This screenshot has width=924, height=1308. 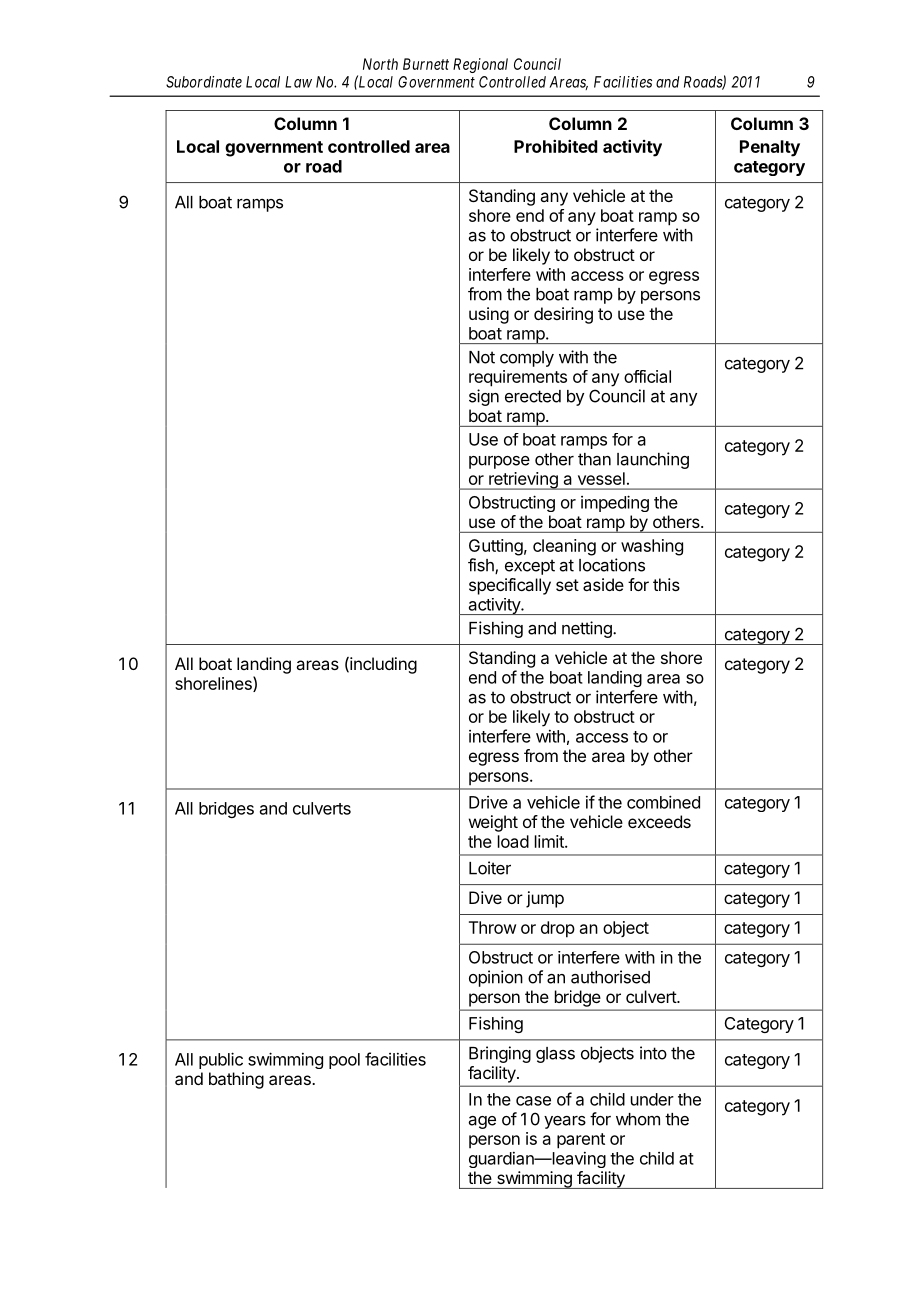 I want to click on Law, so click(x=298, y=82).
